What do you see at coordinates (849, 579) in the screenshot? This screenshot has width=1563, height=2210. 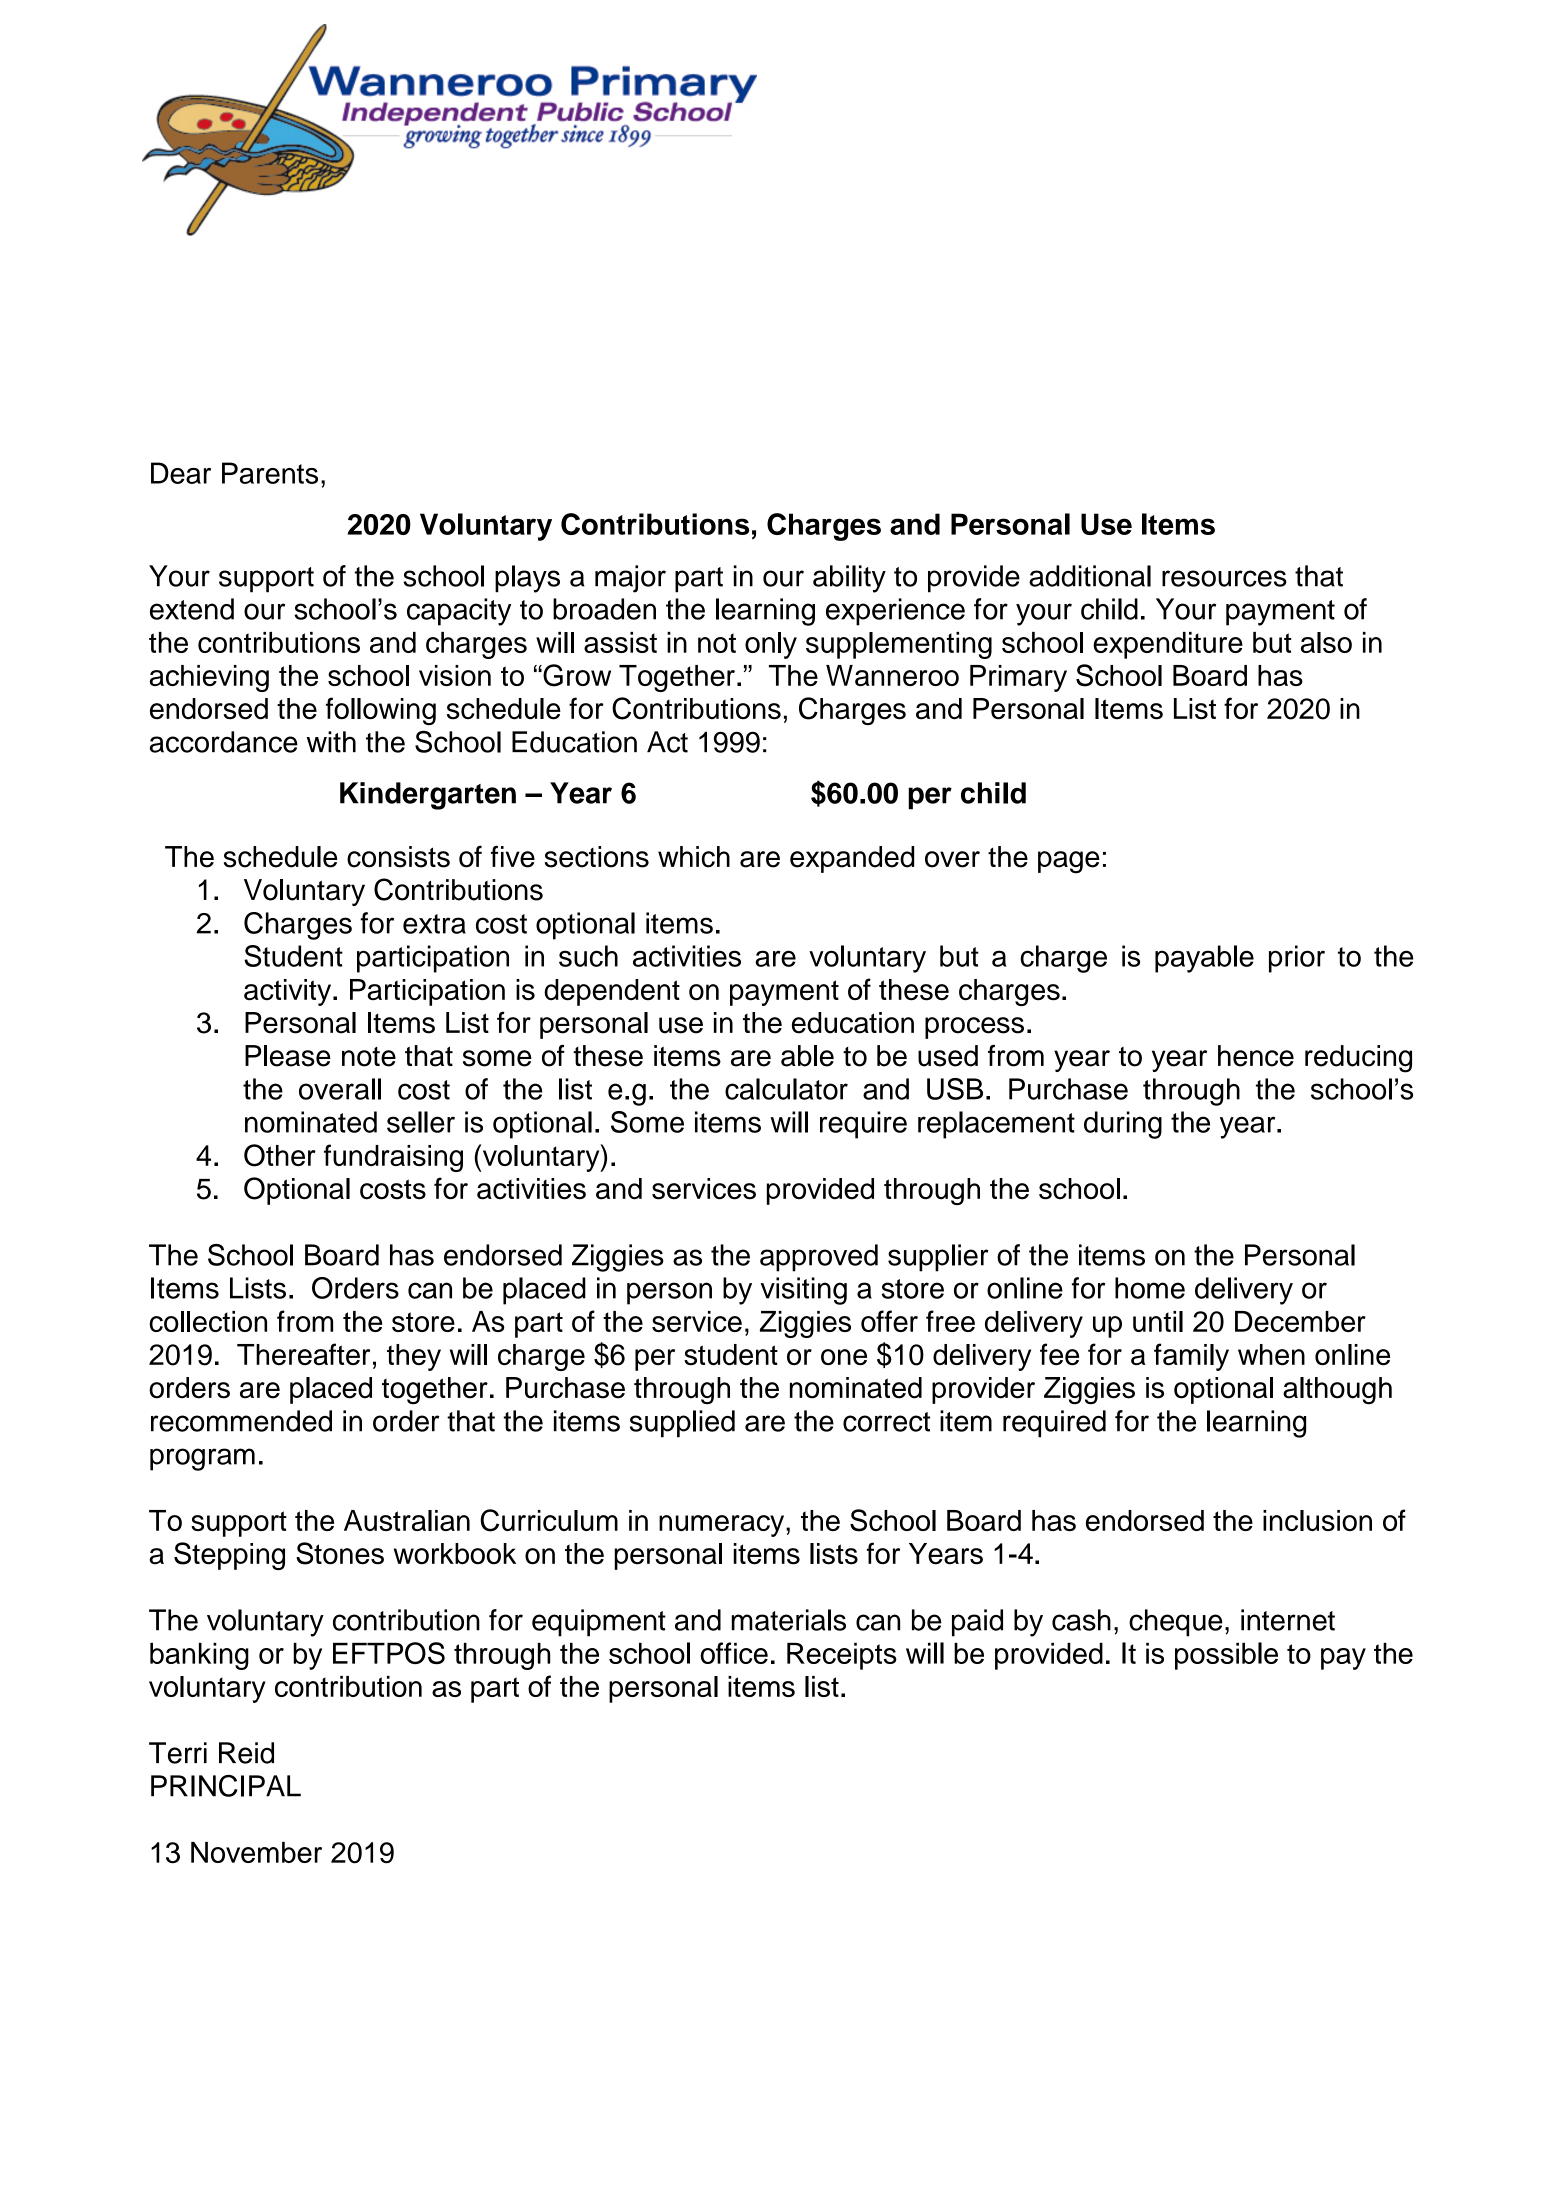 I see `ability` at bounding box center [849, 579].
